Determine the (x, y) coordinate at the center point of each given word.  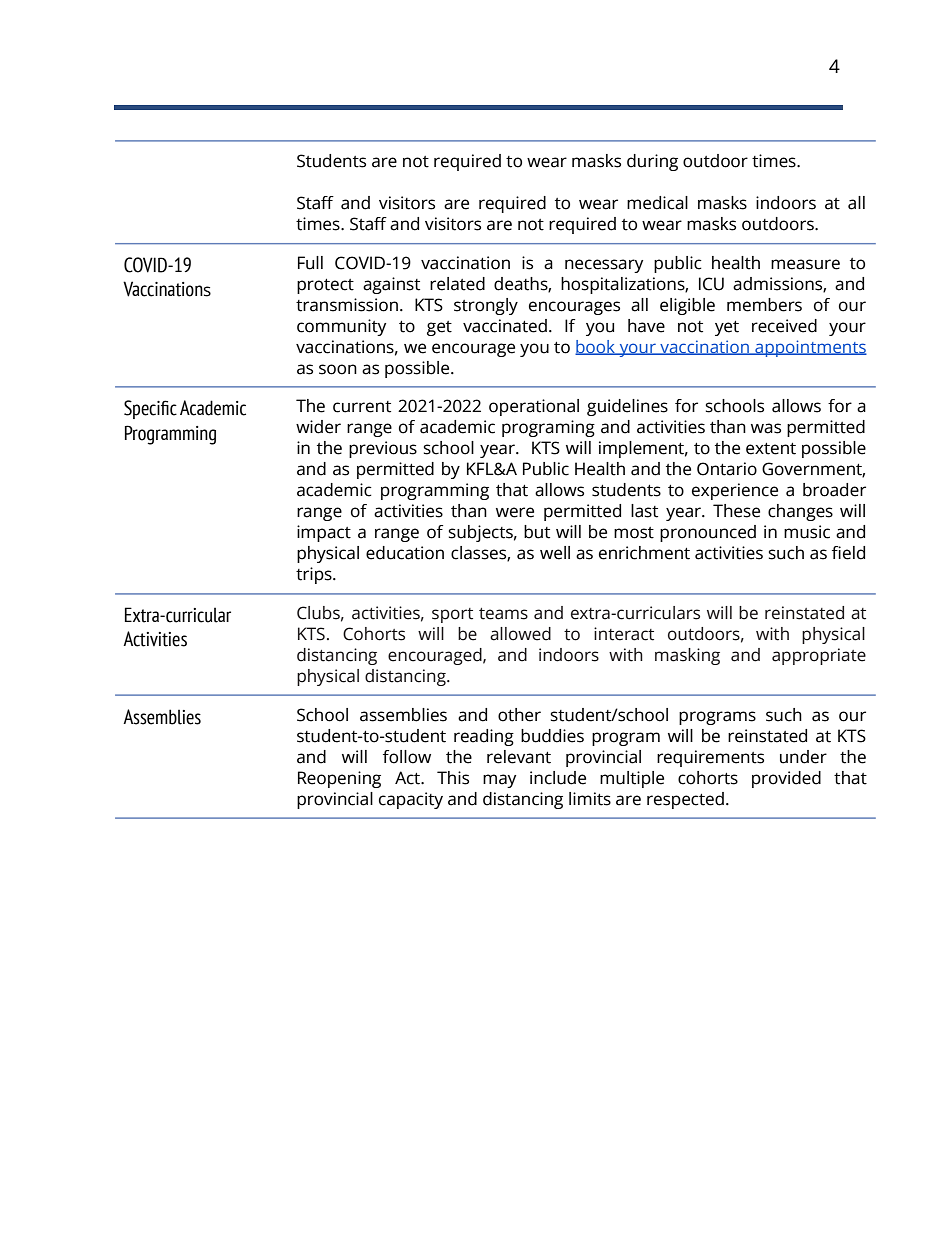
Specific (150, 409)
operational (534, 407)
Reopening (339, 779)
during (652, 162)
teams (503, 614)
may (499, 781)
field (848, 553)
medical (657, 203)
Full (310, 263)
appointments (810, 348)
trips (315, 575)
